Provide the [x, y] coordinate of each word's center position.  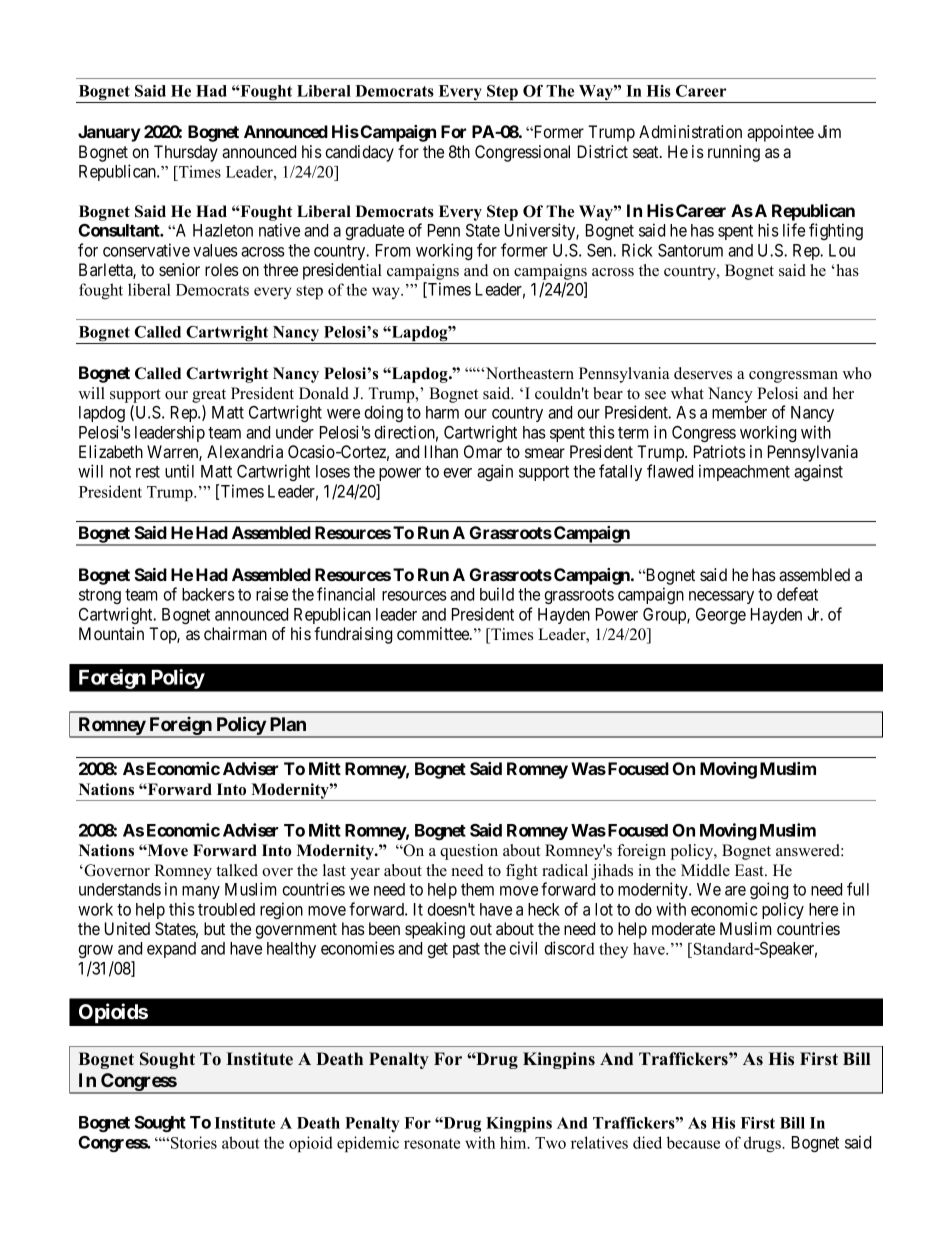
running [734, 153]
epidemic [368, 1144]
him [514, 1142]
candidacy [359, 153]
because [693, 1142]
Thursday [186, 153]
